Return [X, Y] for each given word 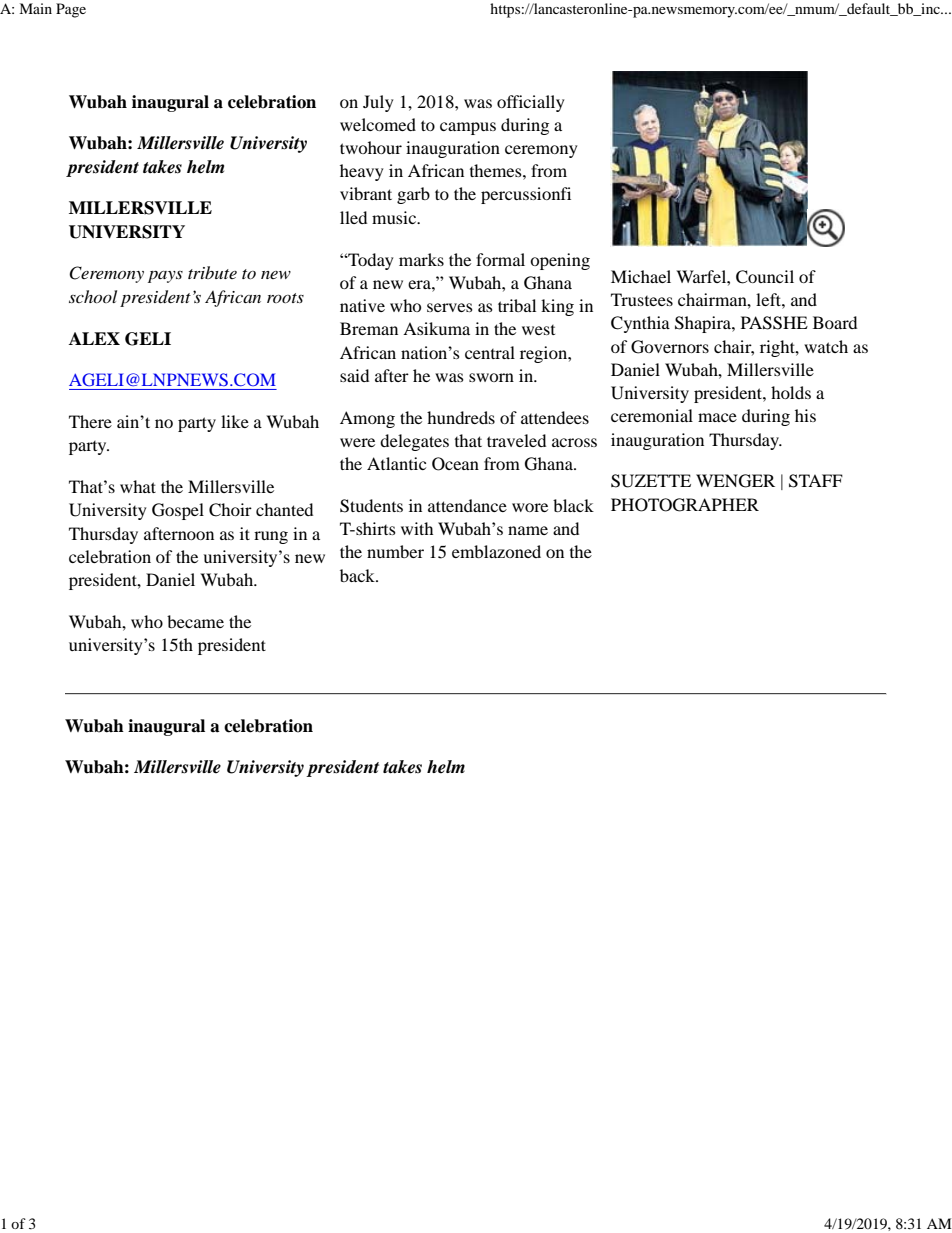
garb [413, 195]
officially [531, 103]
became [195, 621]
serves [450, 307]
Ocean [455, 464]
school [93, 296]
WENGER [735, 481]
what [138, 486]
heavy [362, 172]
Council [765, 277]
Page [71, 10]
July [378, 103]
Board [835, 322]
